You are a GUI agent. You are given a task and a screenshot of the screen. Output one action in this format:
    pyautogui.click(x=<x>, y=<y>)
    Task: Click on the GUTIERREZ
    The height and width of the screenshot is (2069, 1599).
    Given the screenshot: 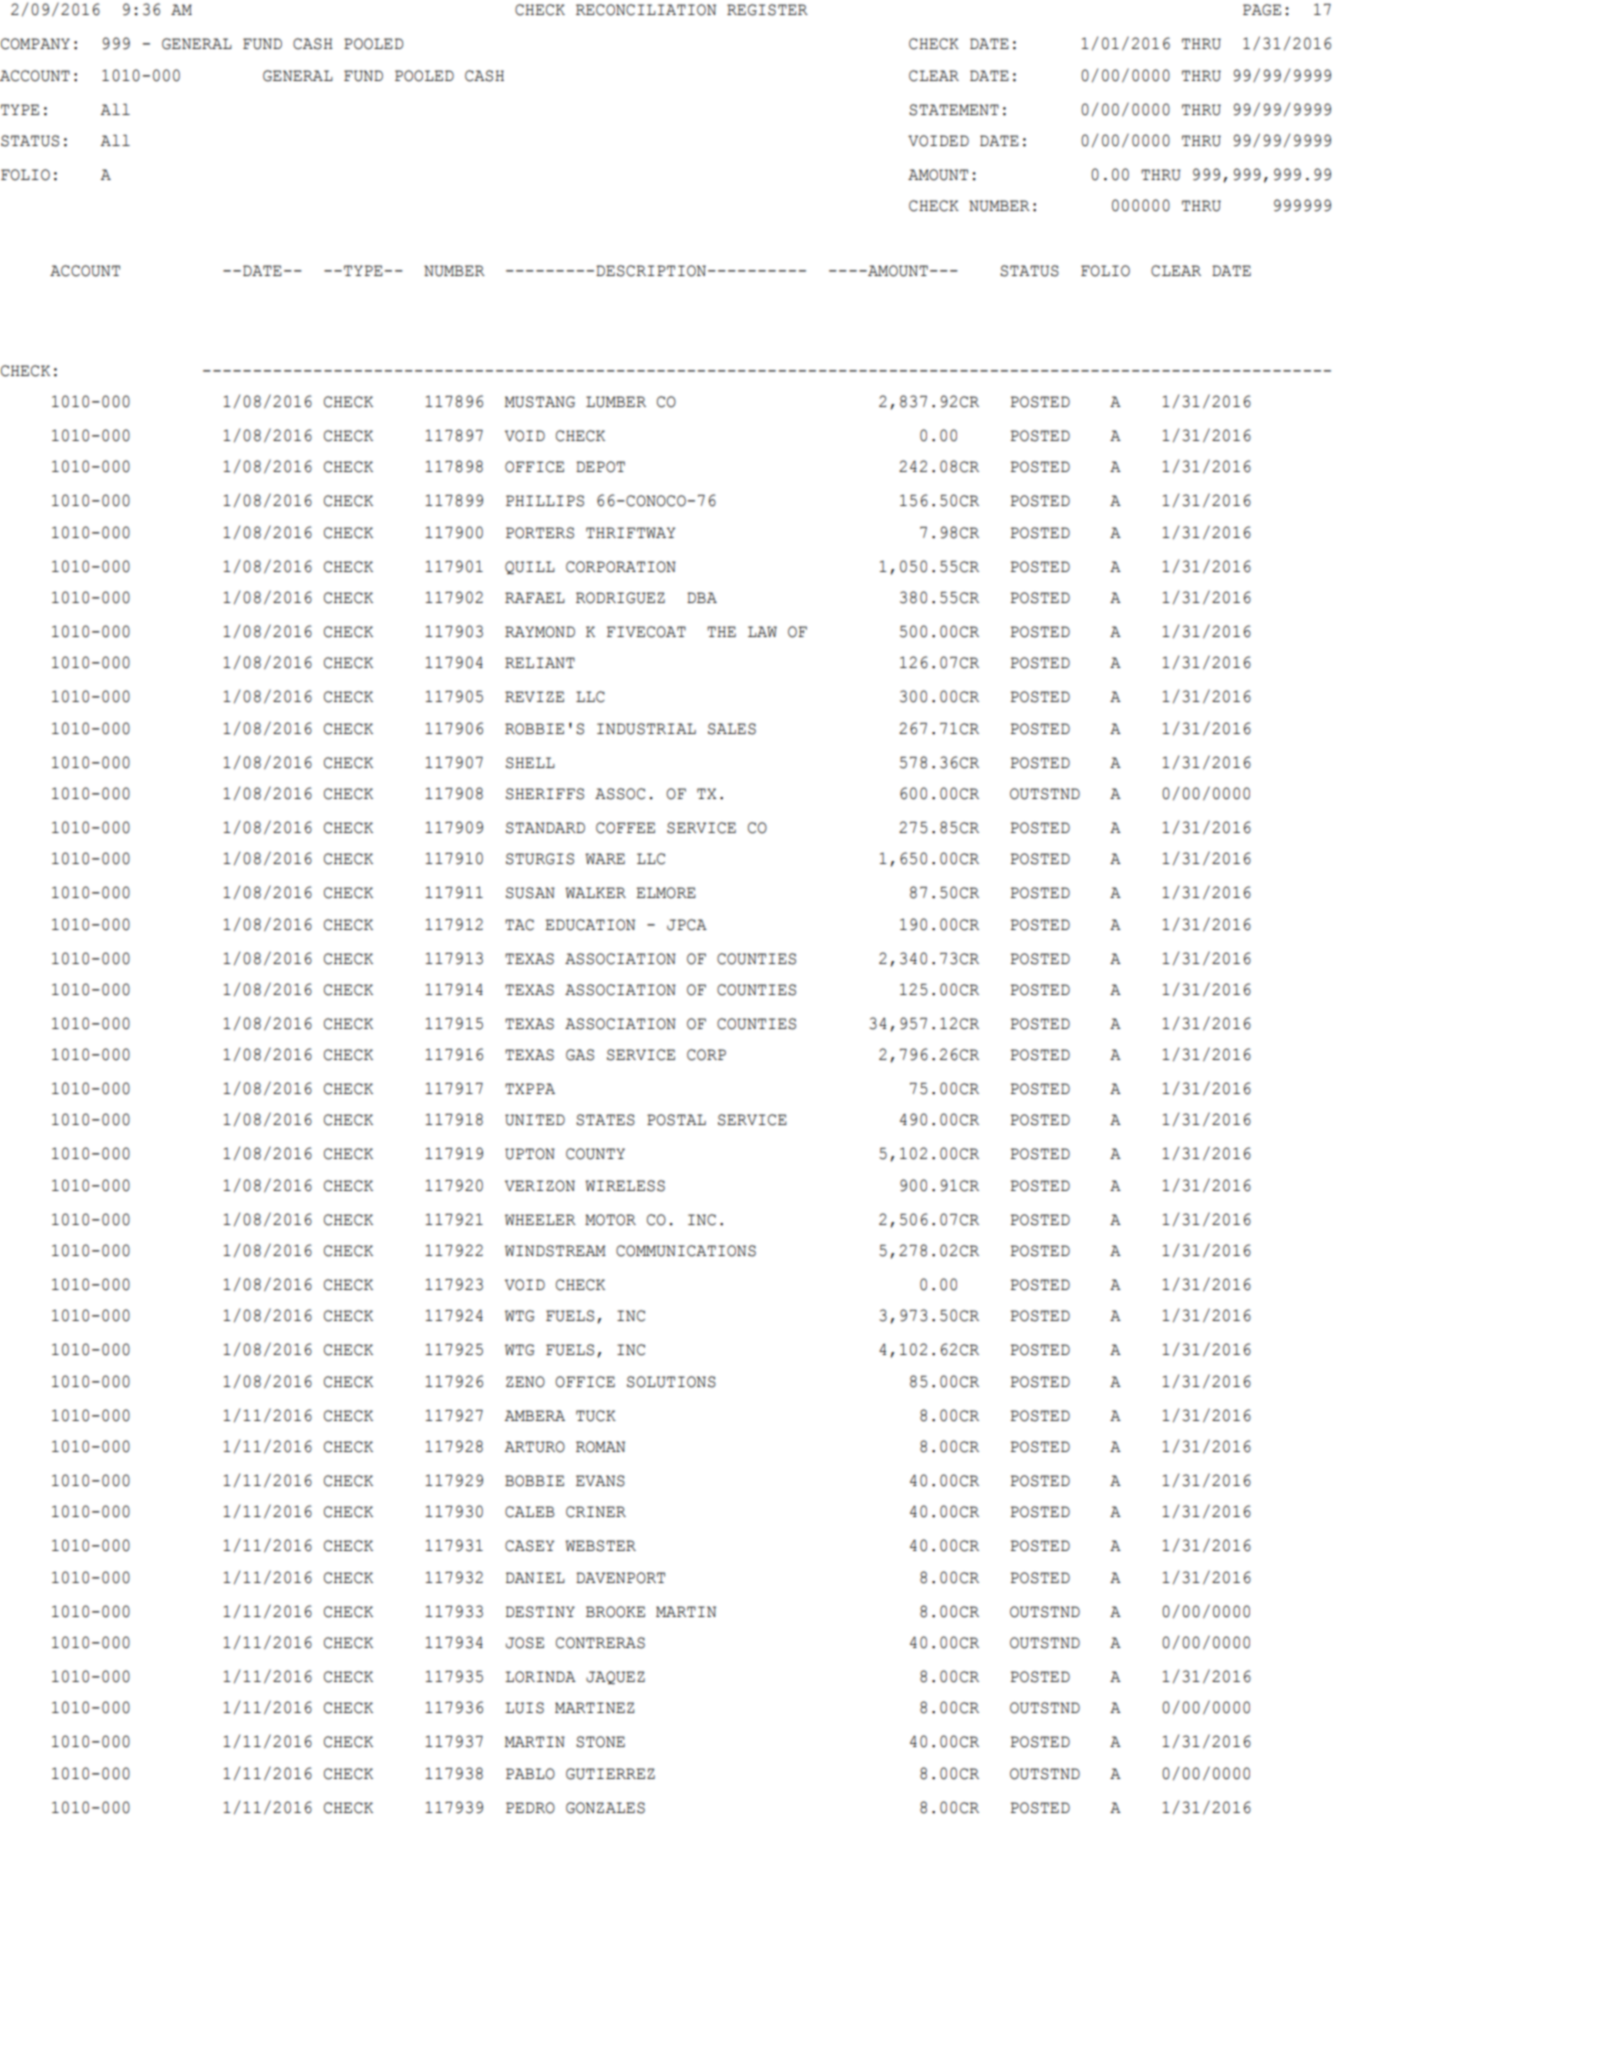 What is the action you would take?
    pyautogui.click(x=610, y=1774)
